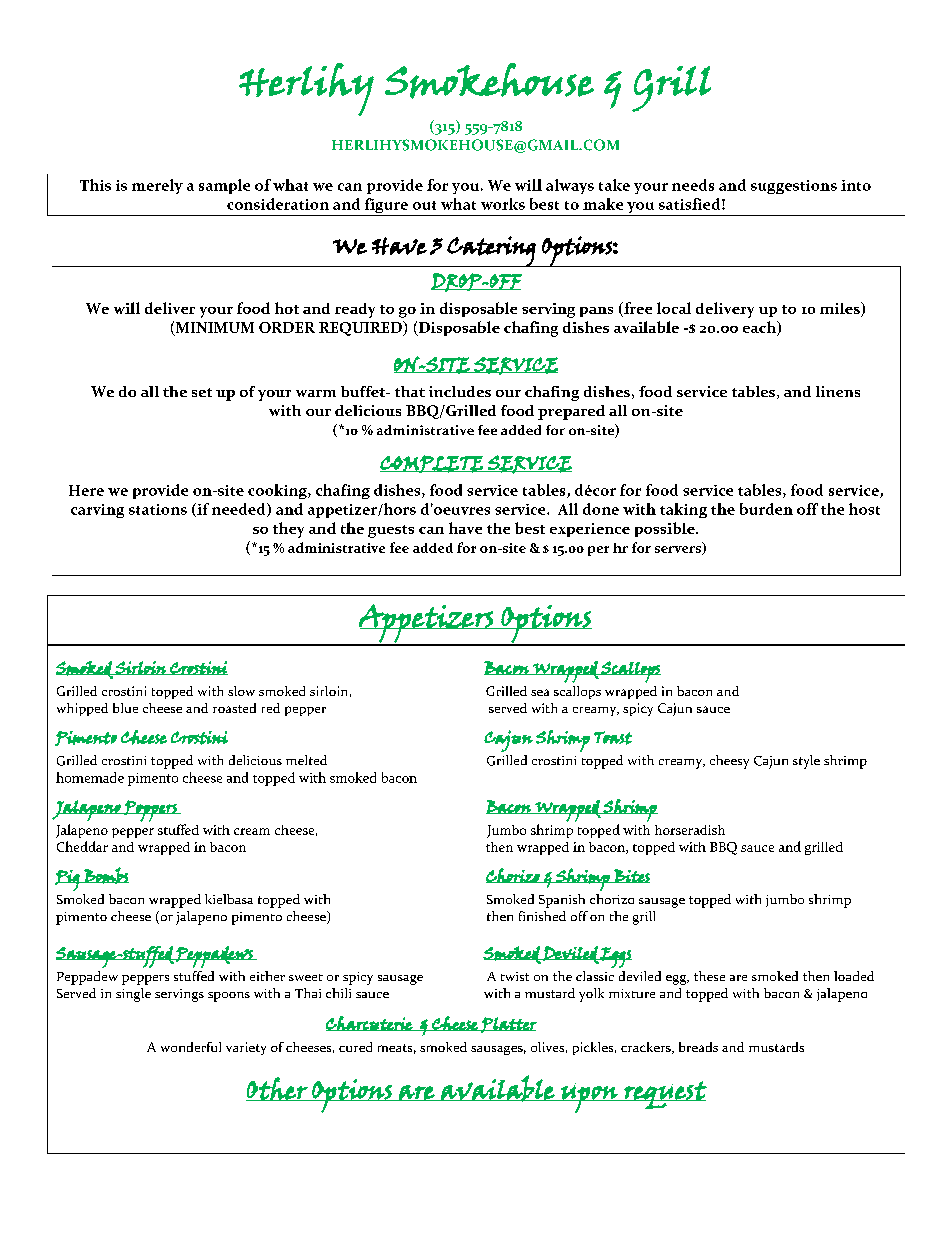 This screenshot has height=1233, width=952. I want to click on melted, so click(306, 760).
